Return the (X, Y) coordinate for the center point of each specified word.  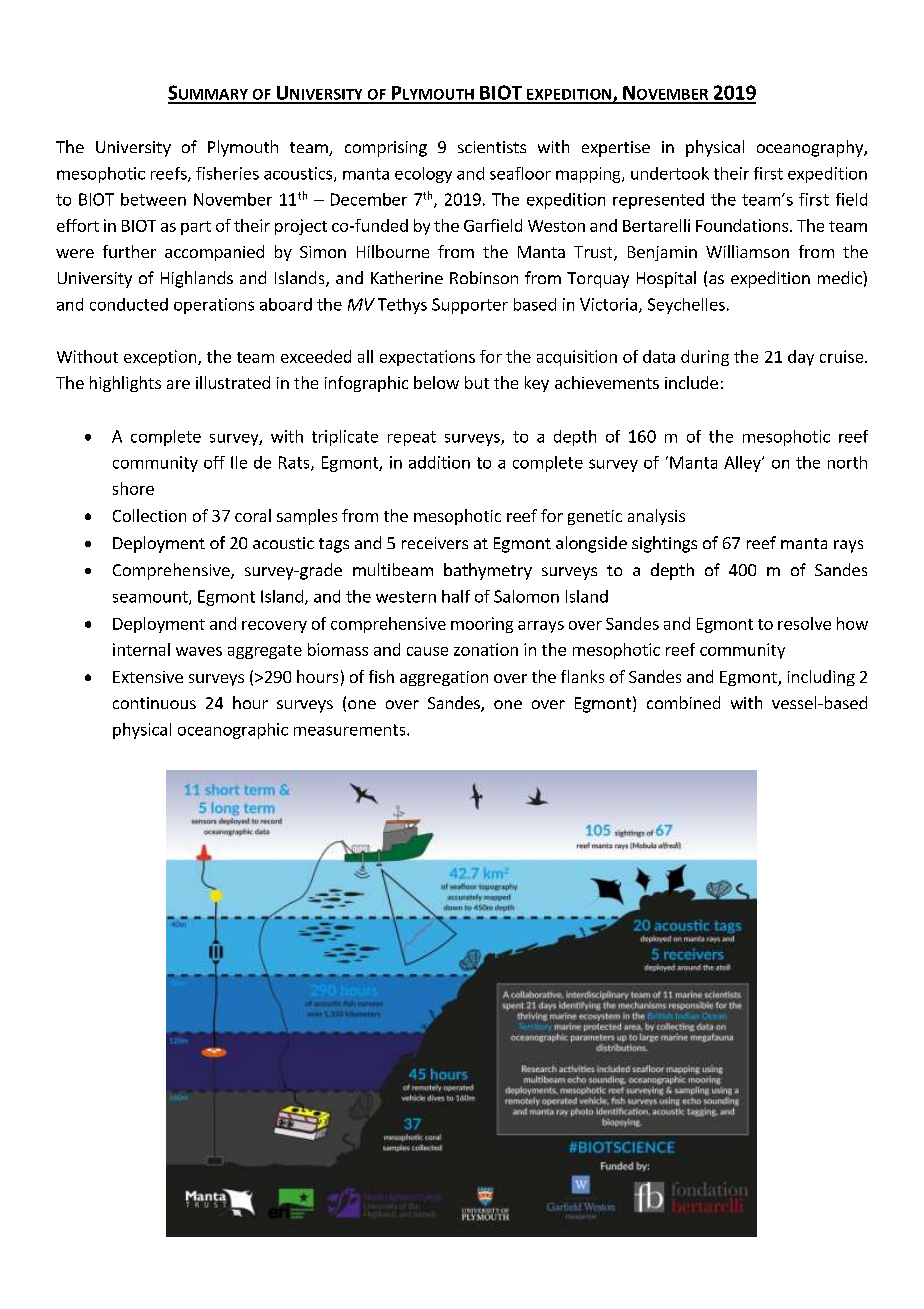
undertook (670, 173)
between (153, 199)
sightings (664, 544)
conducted (129, 304)
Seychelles (686, 306)
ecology (423, 175)
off (214, 462)
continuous (154, 703)
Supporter (470, 306)
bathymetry (488, 571)
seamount (151, 598)
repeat (412, 438)
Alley (743, 464)
